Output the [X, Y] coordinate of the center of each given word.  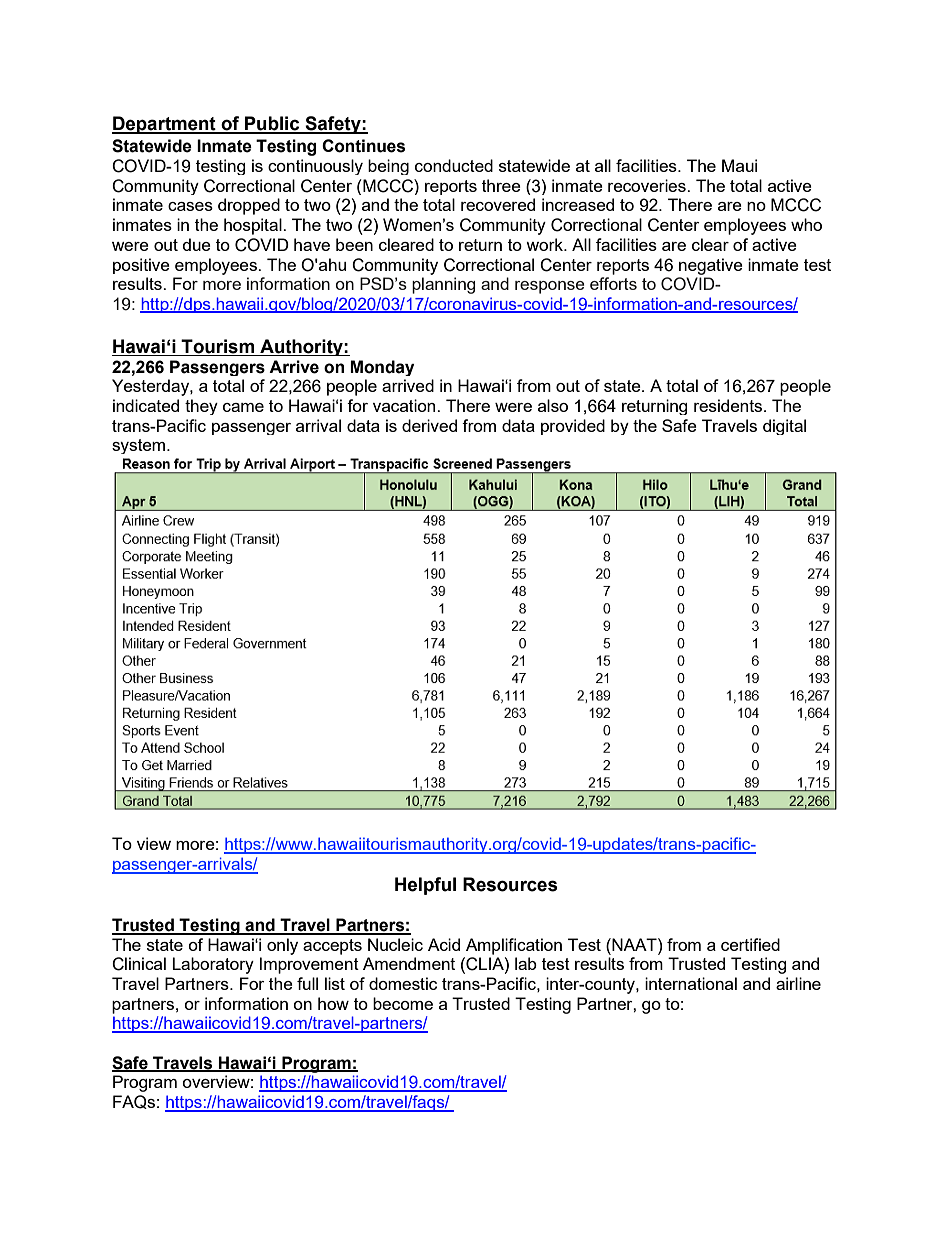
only [282, 946]
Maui [739, 165]
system [140, 446]
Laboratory [213, 965]
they [201, 407]
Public [272, 124]
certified [750, 944]
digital [784, 427]
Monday [382, 368]
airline [798, 983]
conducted [454, 165]
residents [729, 405]
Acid [444, 944]
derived [429, 425]
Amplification [514, 946]
